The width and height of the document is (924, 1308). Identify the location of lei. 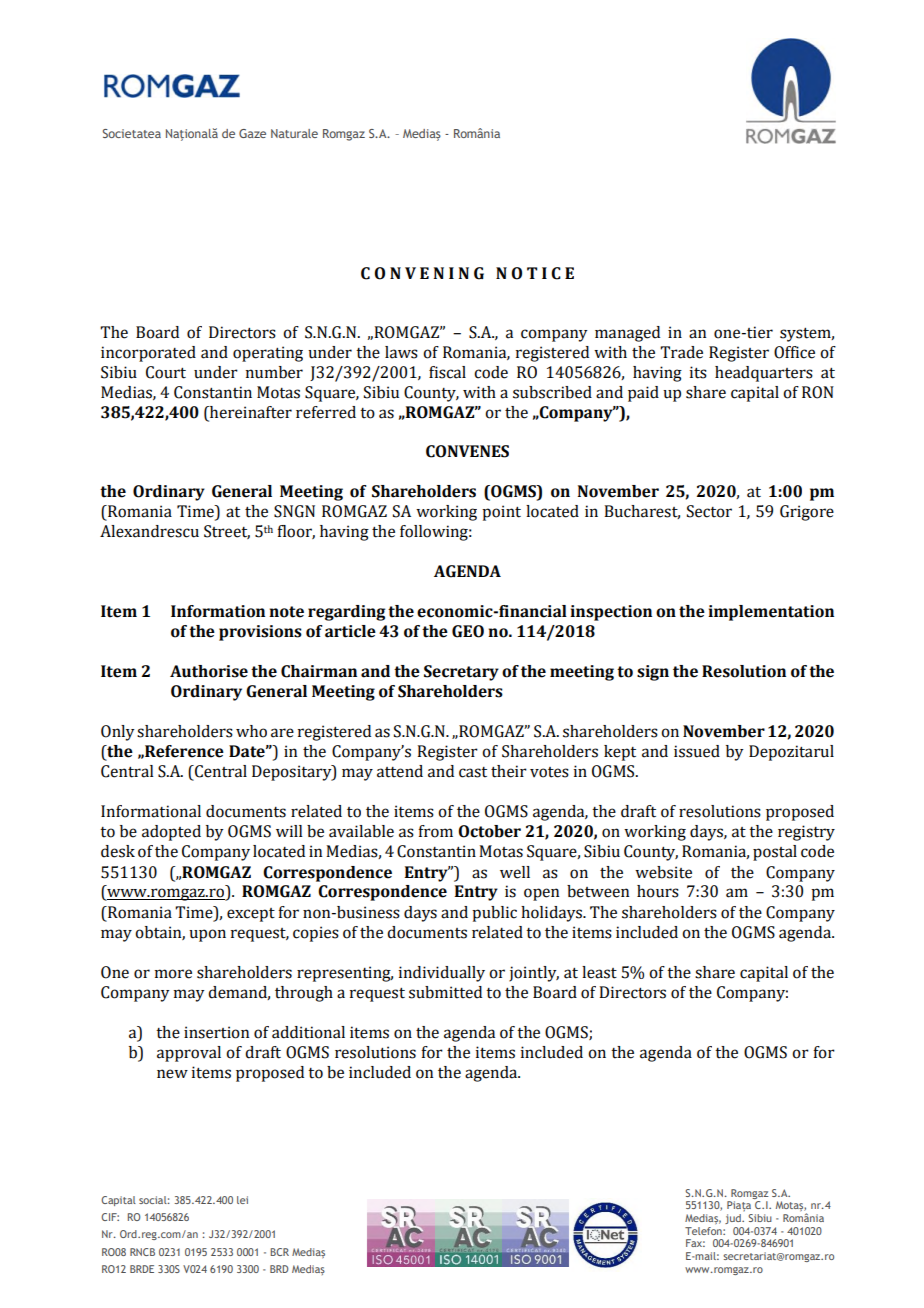
(242, 1200).
